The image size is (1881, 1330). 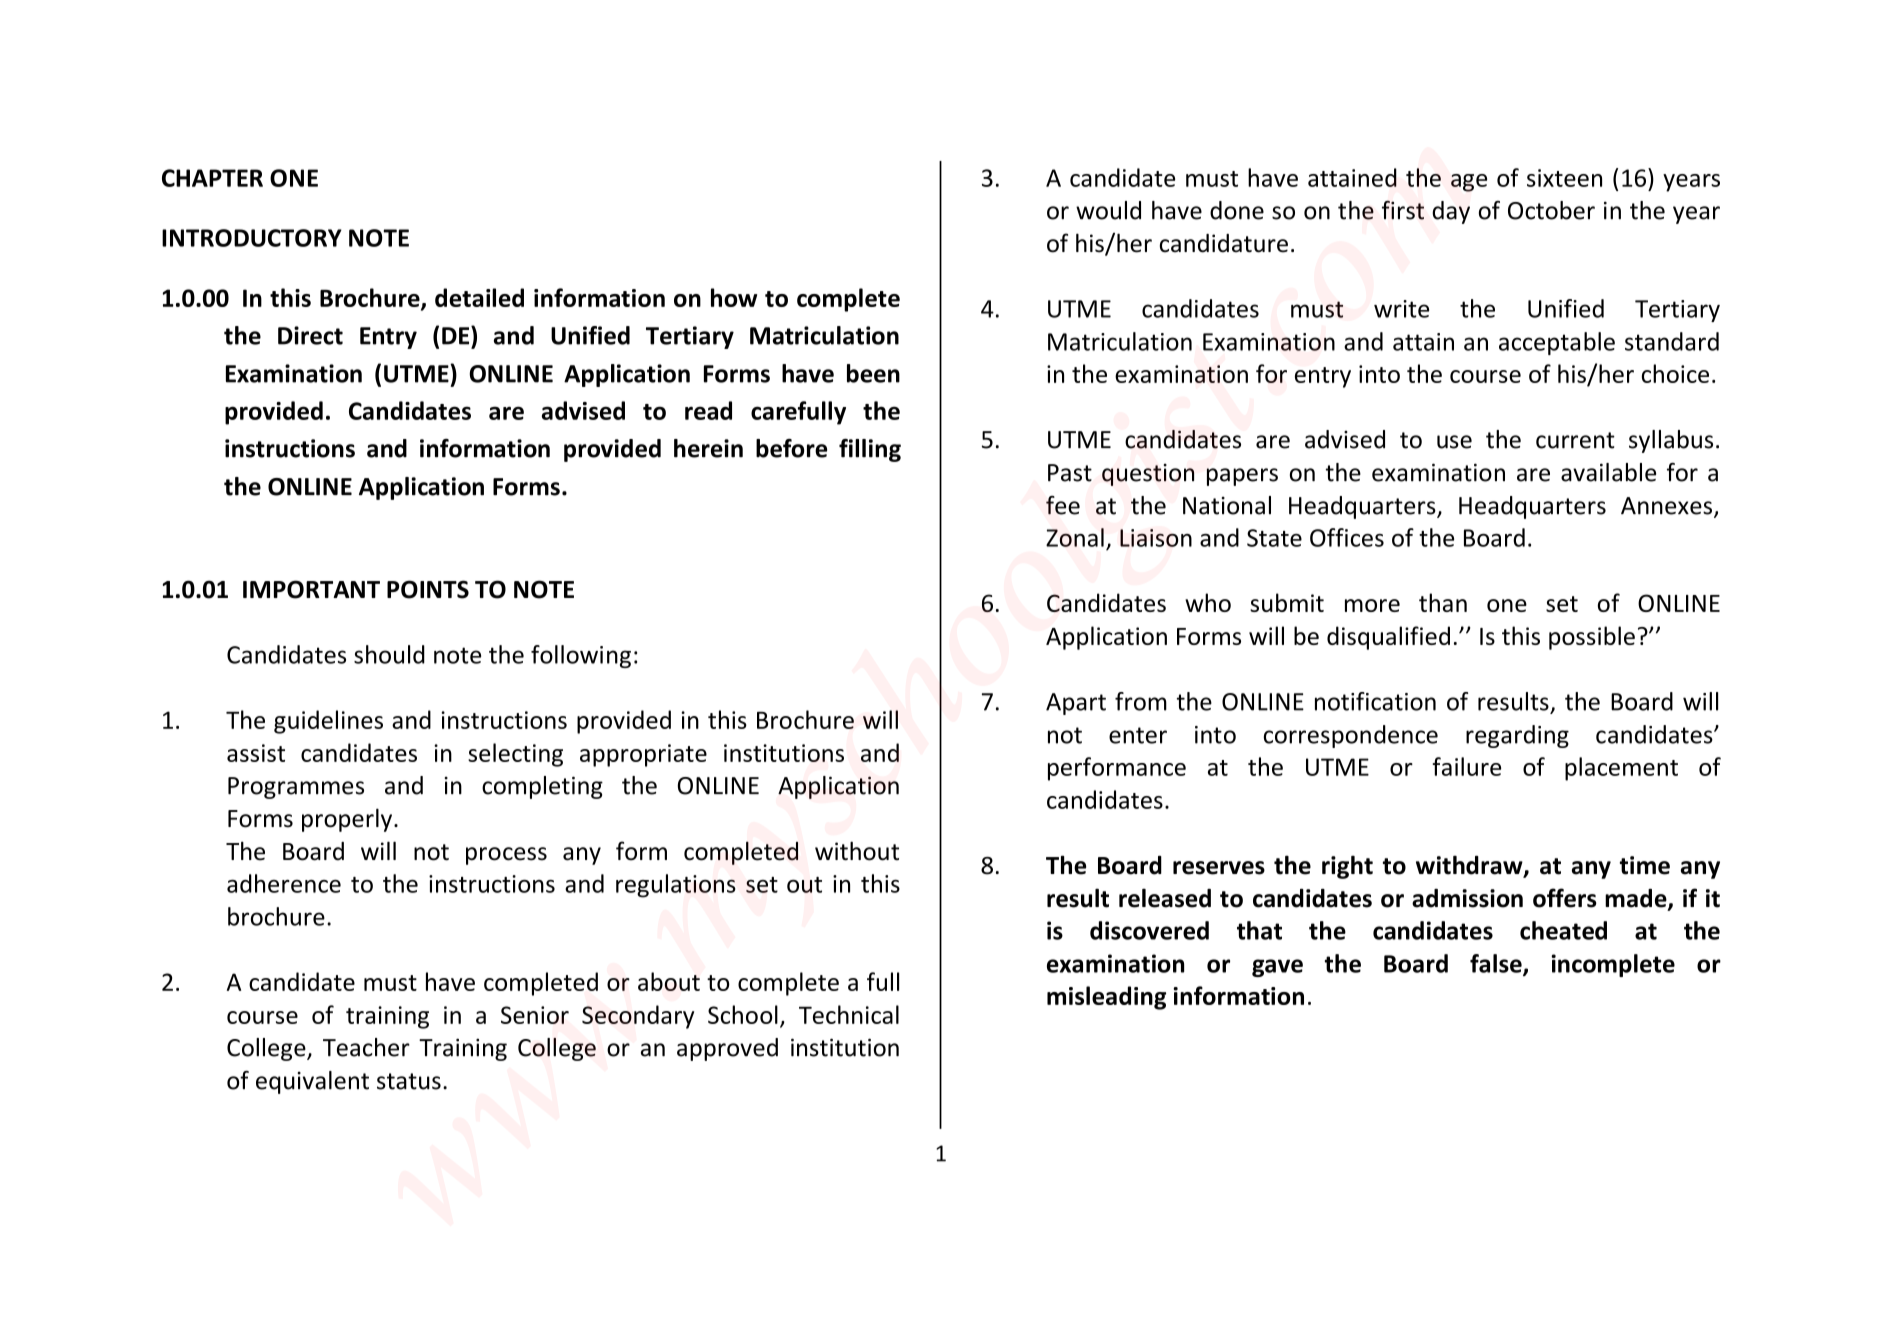 What do you see at coordinates (1076, 704) in the page?
I see `Apart` at bounding box center [1076, 704].
